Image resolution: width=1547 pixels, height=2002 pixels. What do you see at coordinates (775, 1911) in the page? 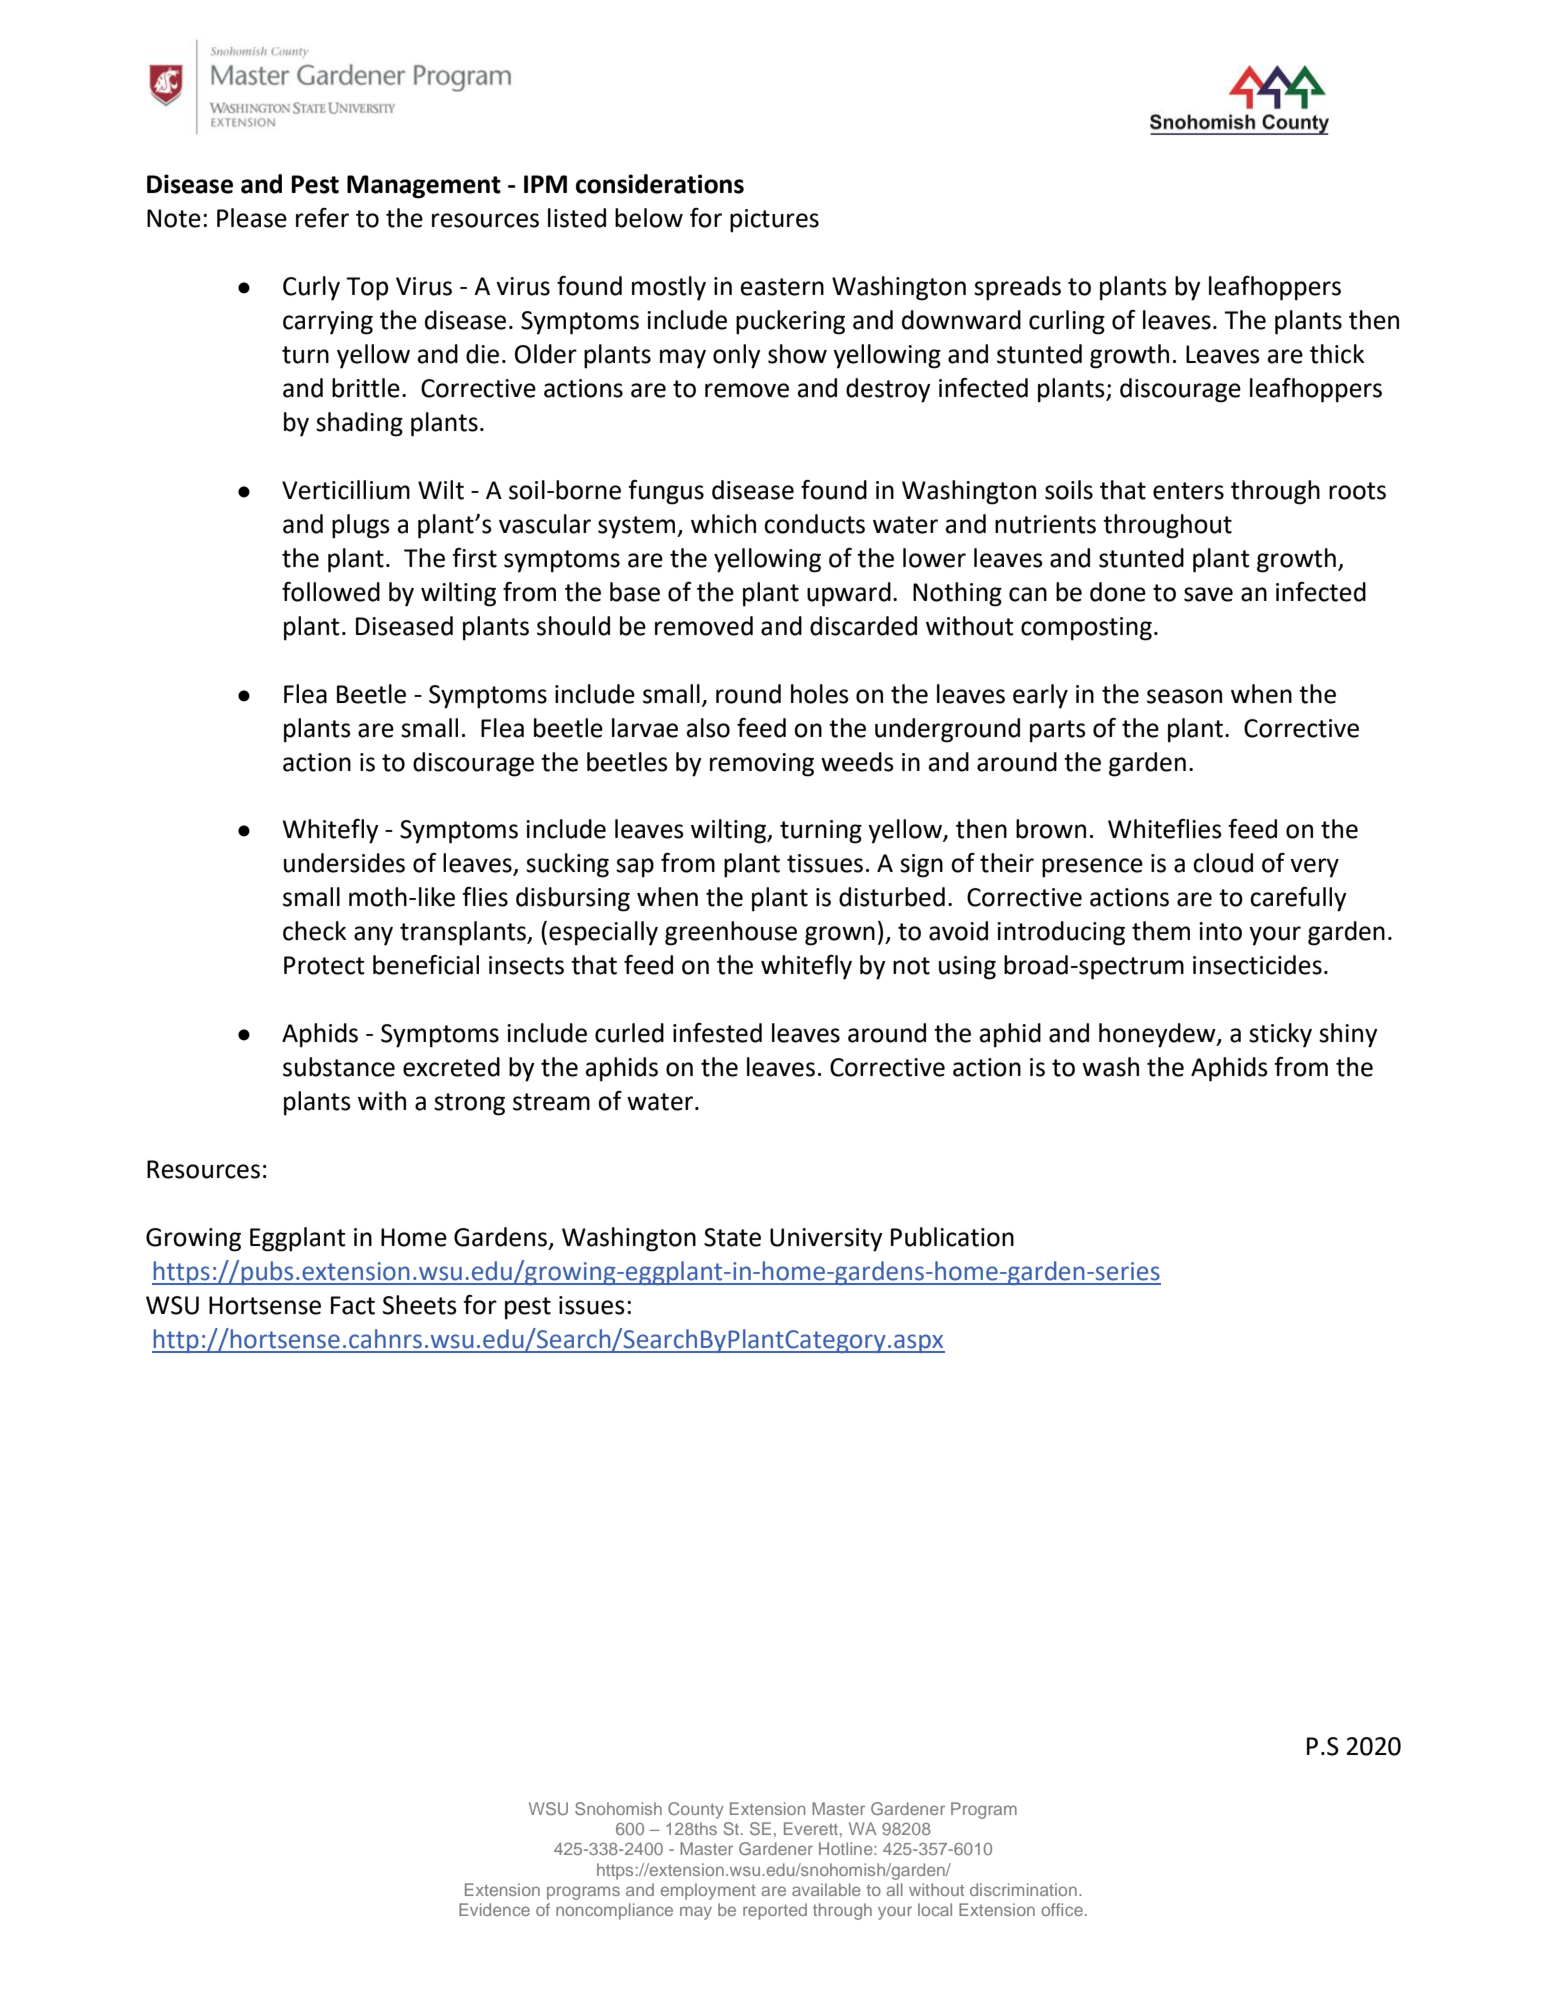
I see `reported` at bounding box center [775, 1911].
